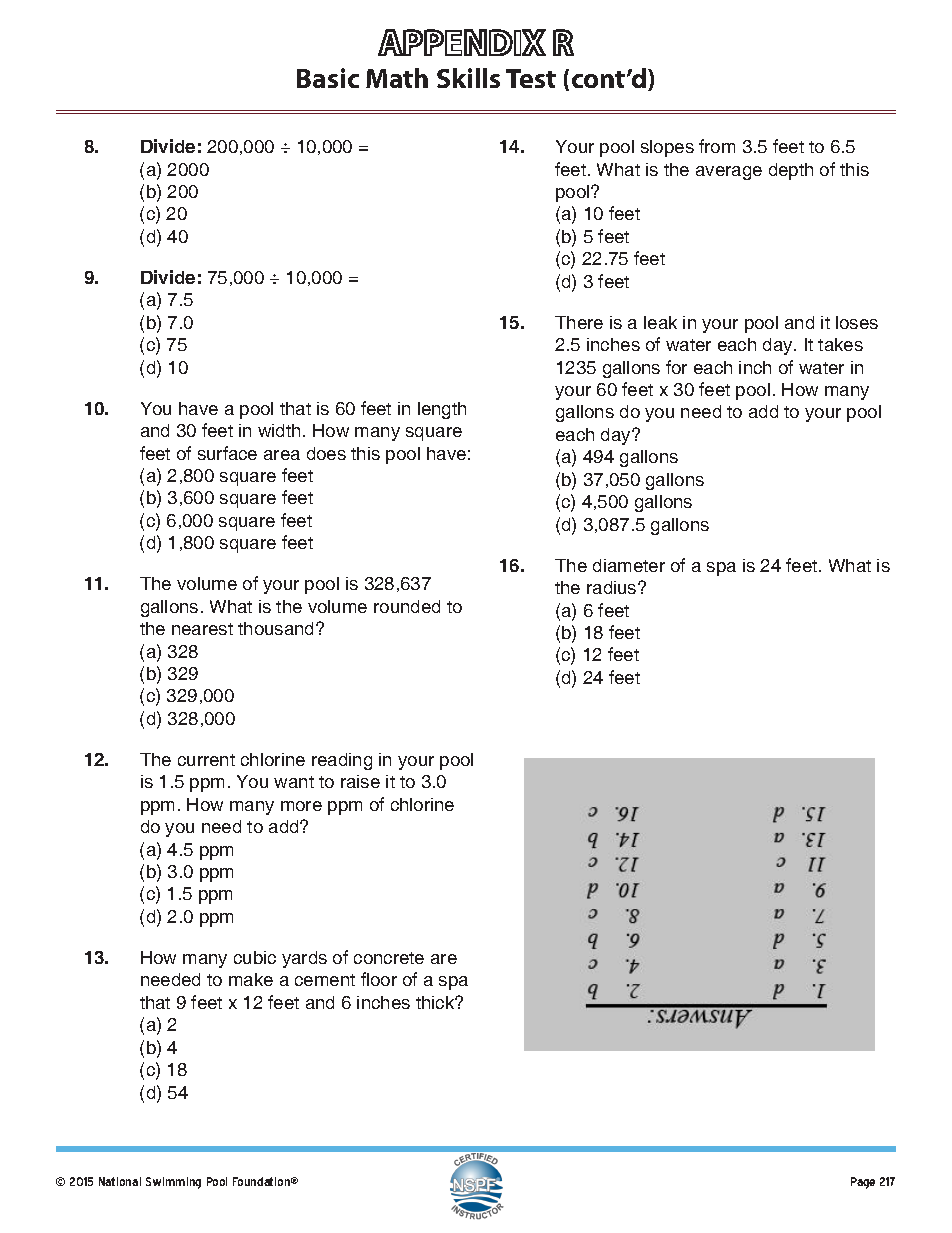  What do you see at coordinates (407, 606) in the screenshot?
I see `rounded` at bounding box center [407, 606].
